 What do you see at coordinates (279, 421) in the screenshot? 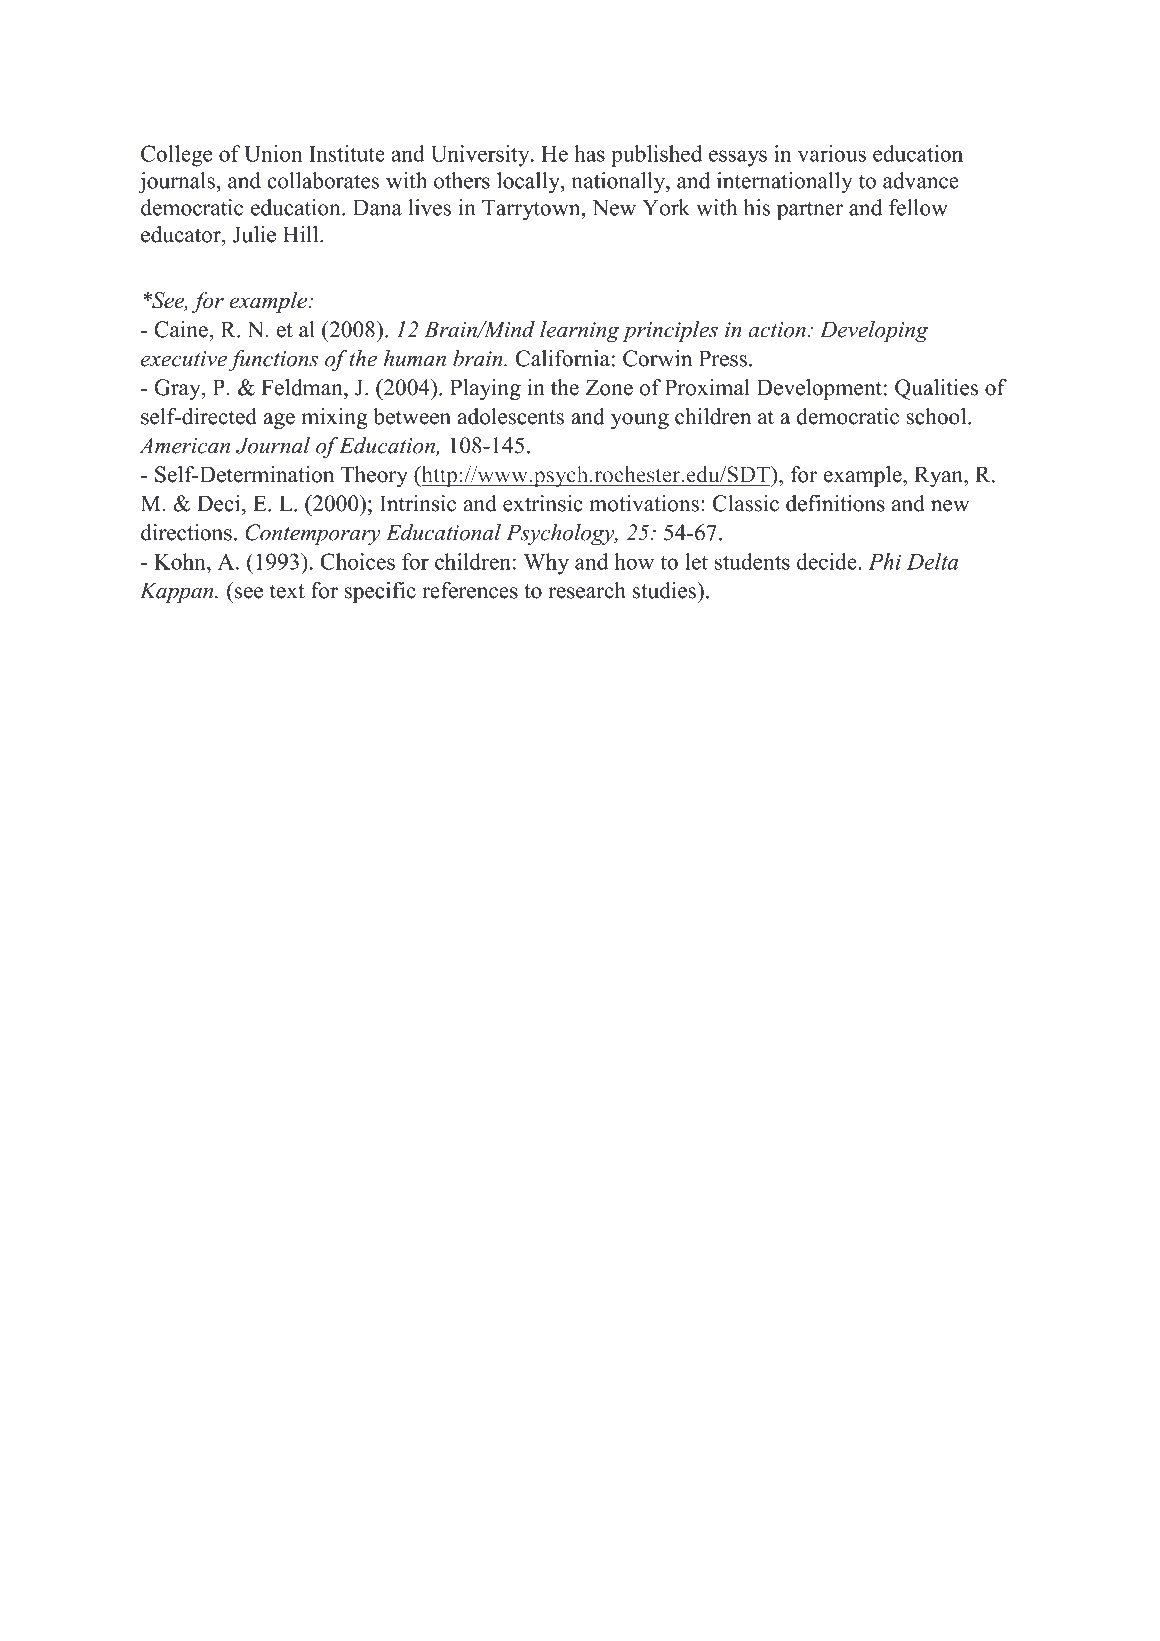
I see `age` at bounding box center [279, 421].
